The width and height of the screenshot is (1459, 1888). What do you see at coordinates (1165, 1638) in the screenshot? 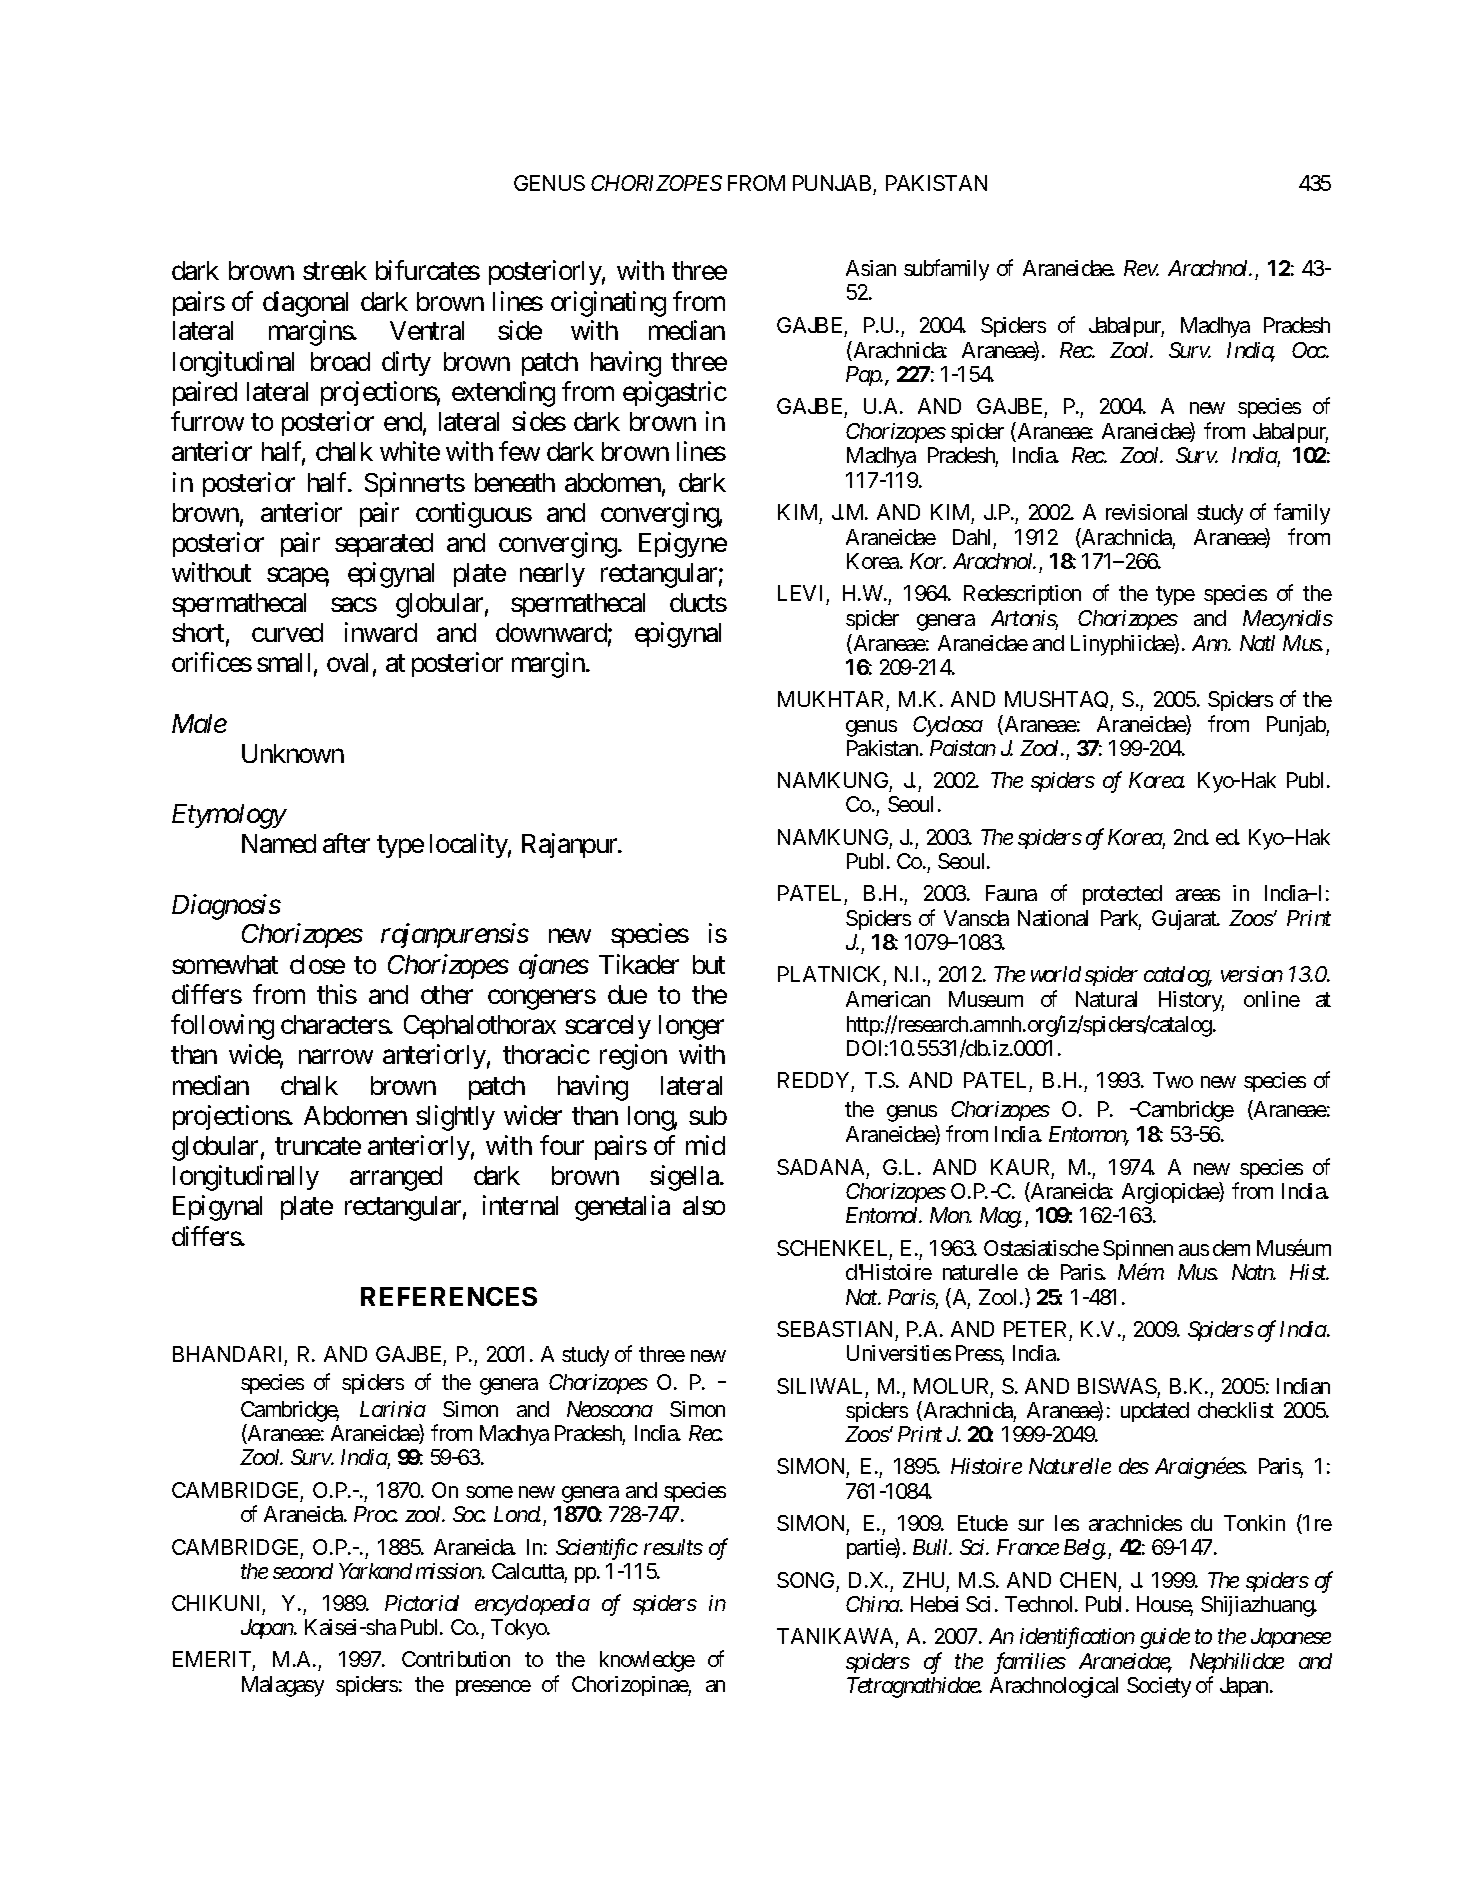
I see `guide` at bounding box center [1165, 1638].
